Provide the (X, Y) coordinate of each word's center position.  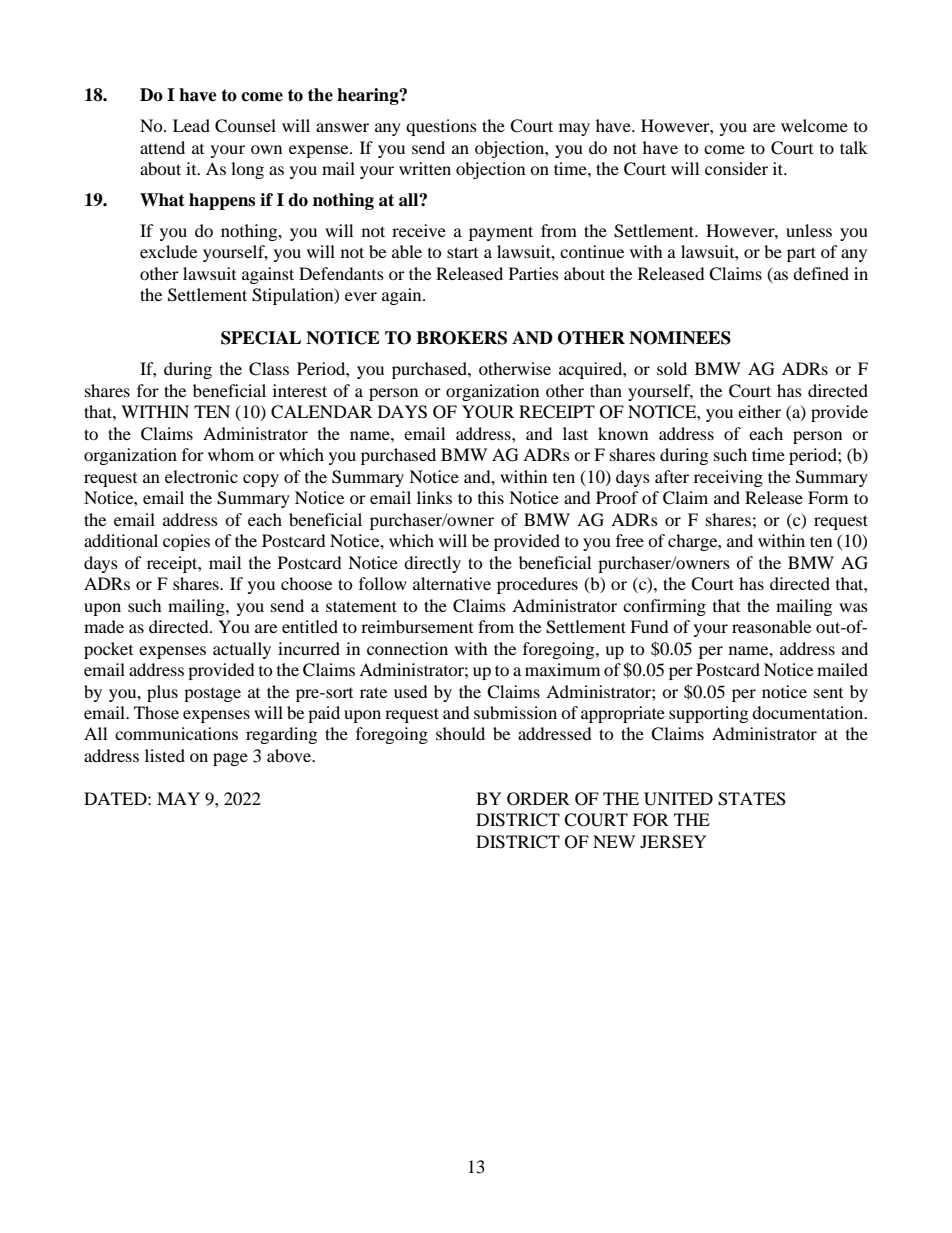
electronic (201, 476)
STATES (752, 799)
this (491, 497)
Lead (191, 125)
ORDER (538, 799)
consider (736, 168)
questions (441, 127)
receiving (728, 478)
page (230, 759)
